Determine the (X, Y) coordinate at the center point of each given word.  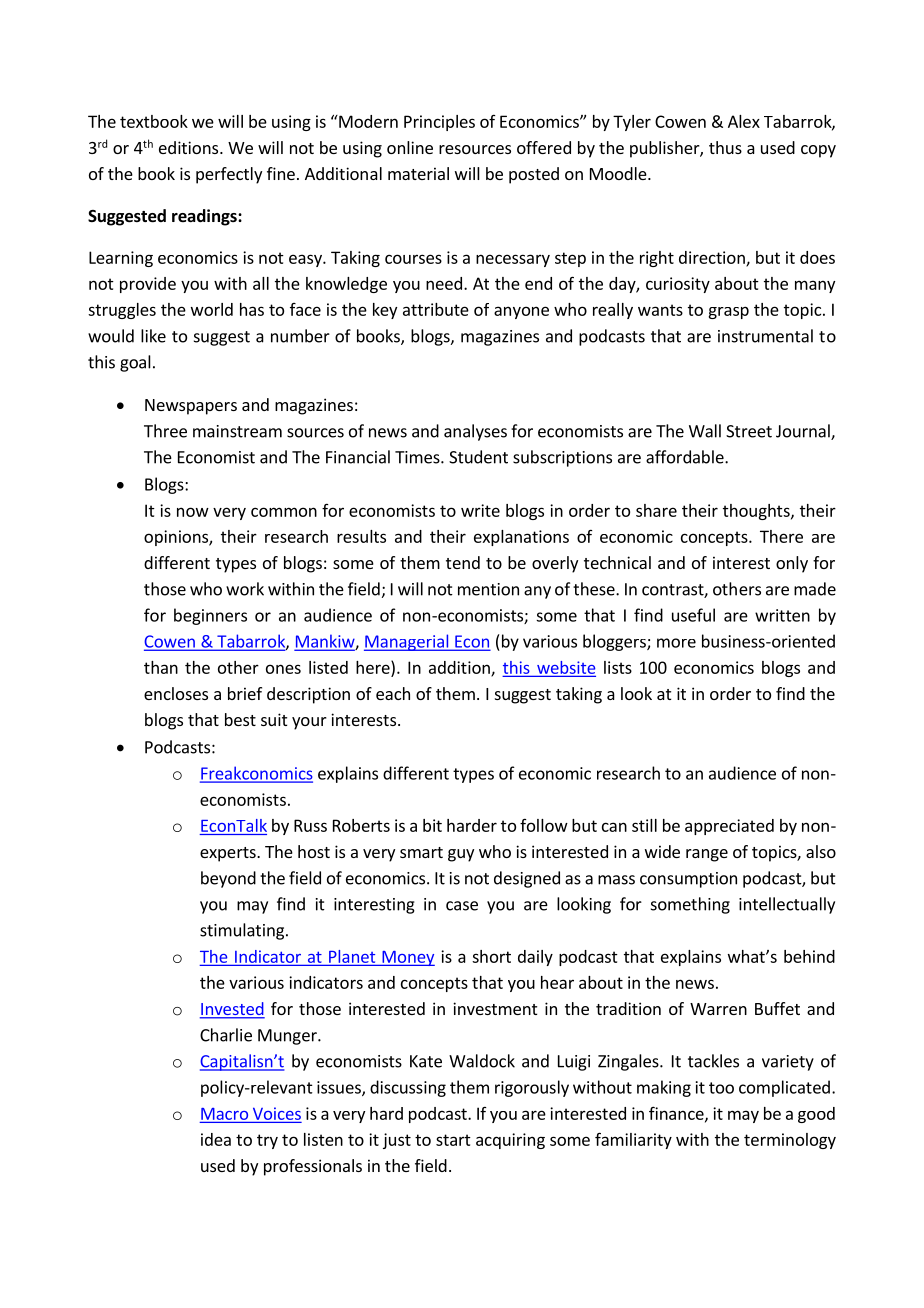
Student (478, 457)
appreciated (729, 827)
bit (432, 825)
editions (190, 147)
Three (165, 431)
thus (725, 147)
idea (216, 1139)
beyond (228, 879)
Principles (439, 123)
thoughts (757, 512)
